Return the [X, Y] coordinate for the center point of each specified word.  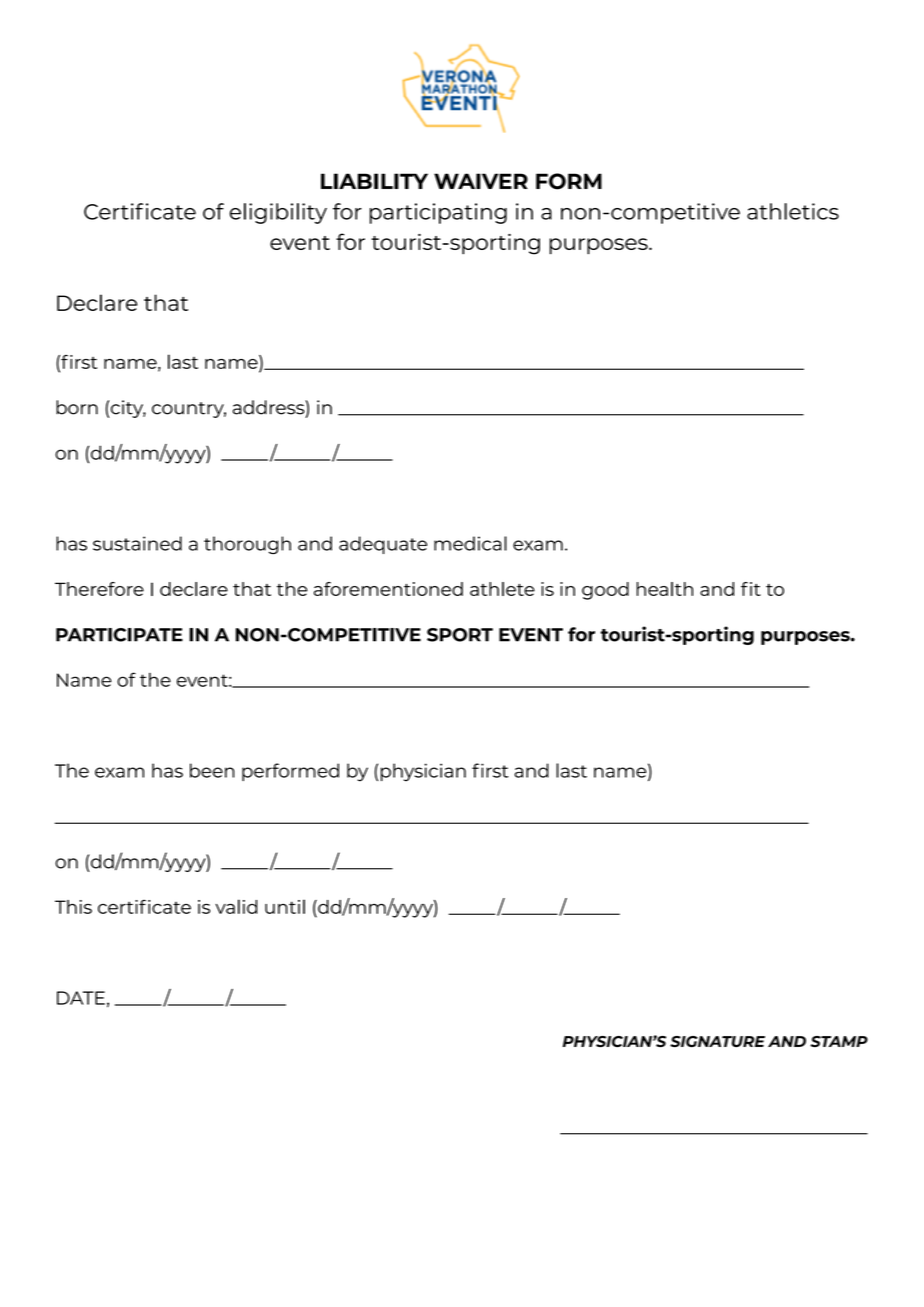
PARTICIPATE [119, 635]
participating [438, 213]
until [285, 906]
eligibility [278, 213]
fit [751, 589]
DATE [81, 998]
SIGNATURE [717, 1041]
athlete [502, 589]
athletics [793, 211]
